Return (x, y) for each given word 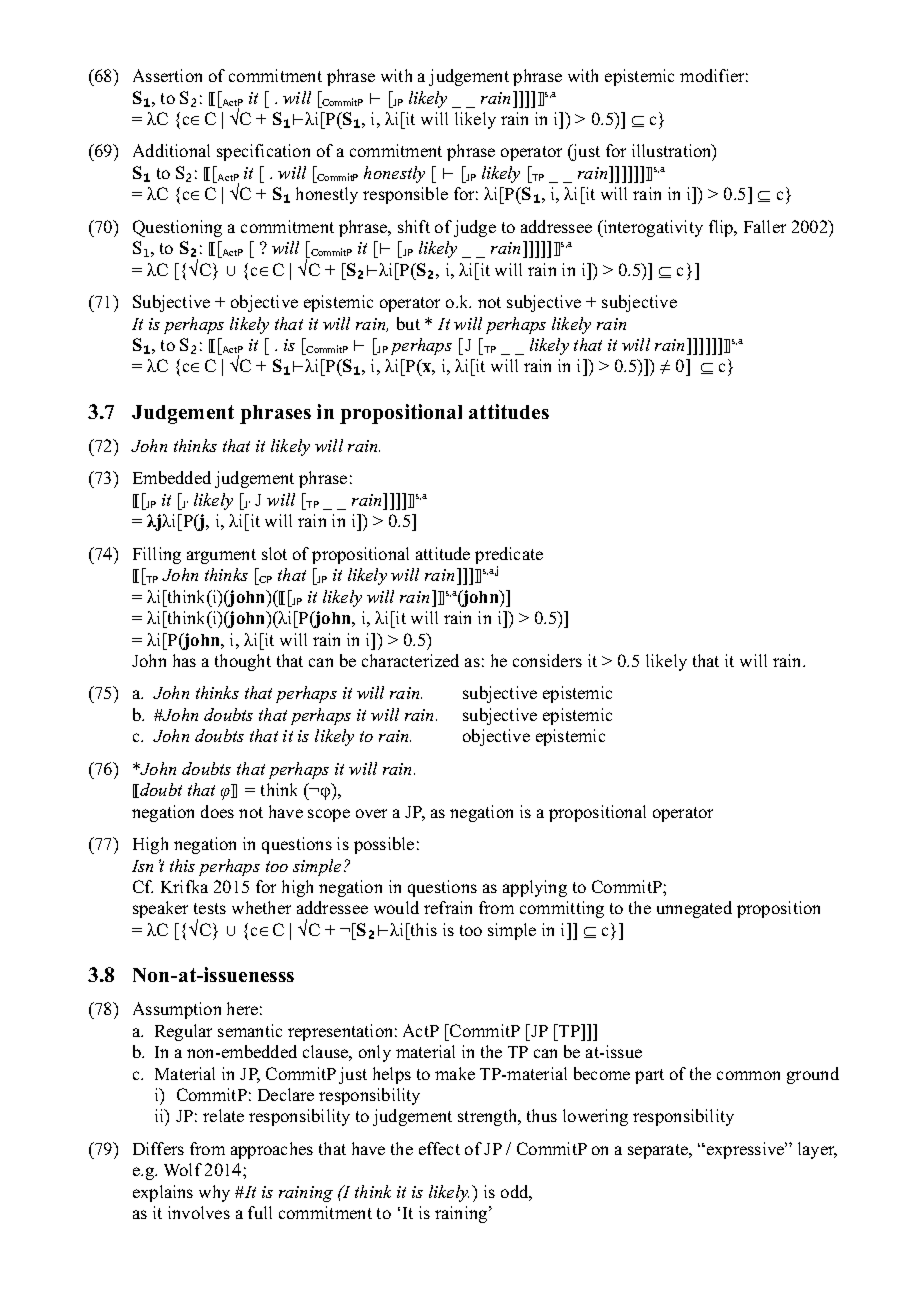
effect (439, 1148)
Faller (765, 226)
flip (722, 228)
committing (562, 909)
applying (535, 888)
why (214, 1193)
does (217, 811)
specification (263, 152)
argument (221, 556)
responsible (405, 195)
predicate (509, 557)
